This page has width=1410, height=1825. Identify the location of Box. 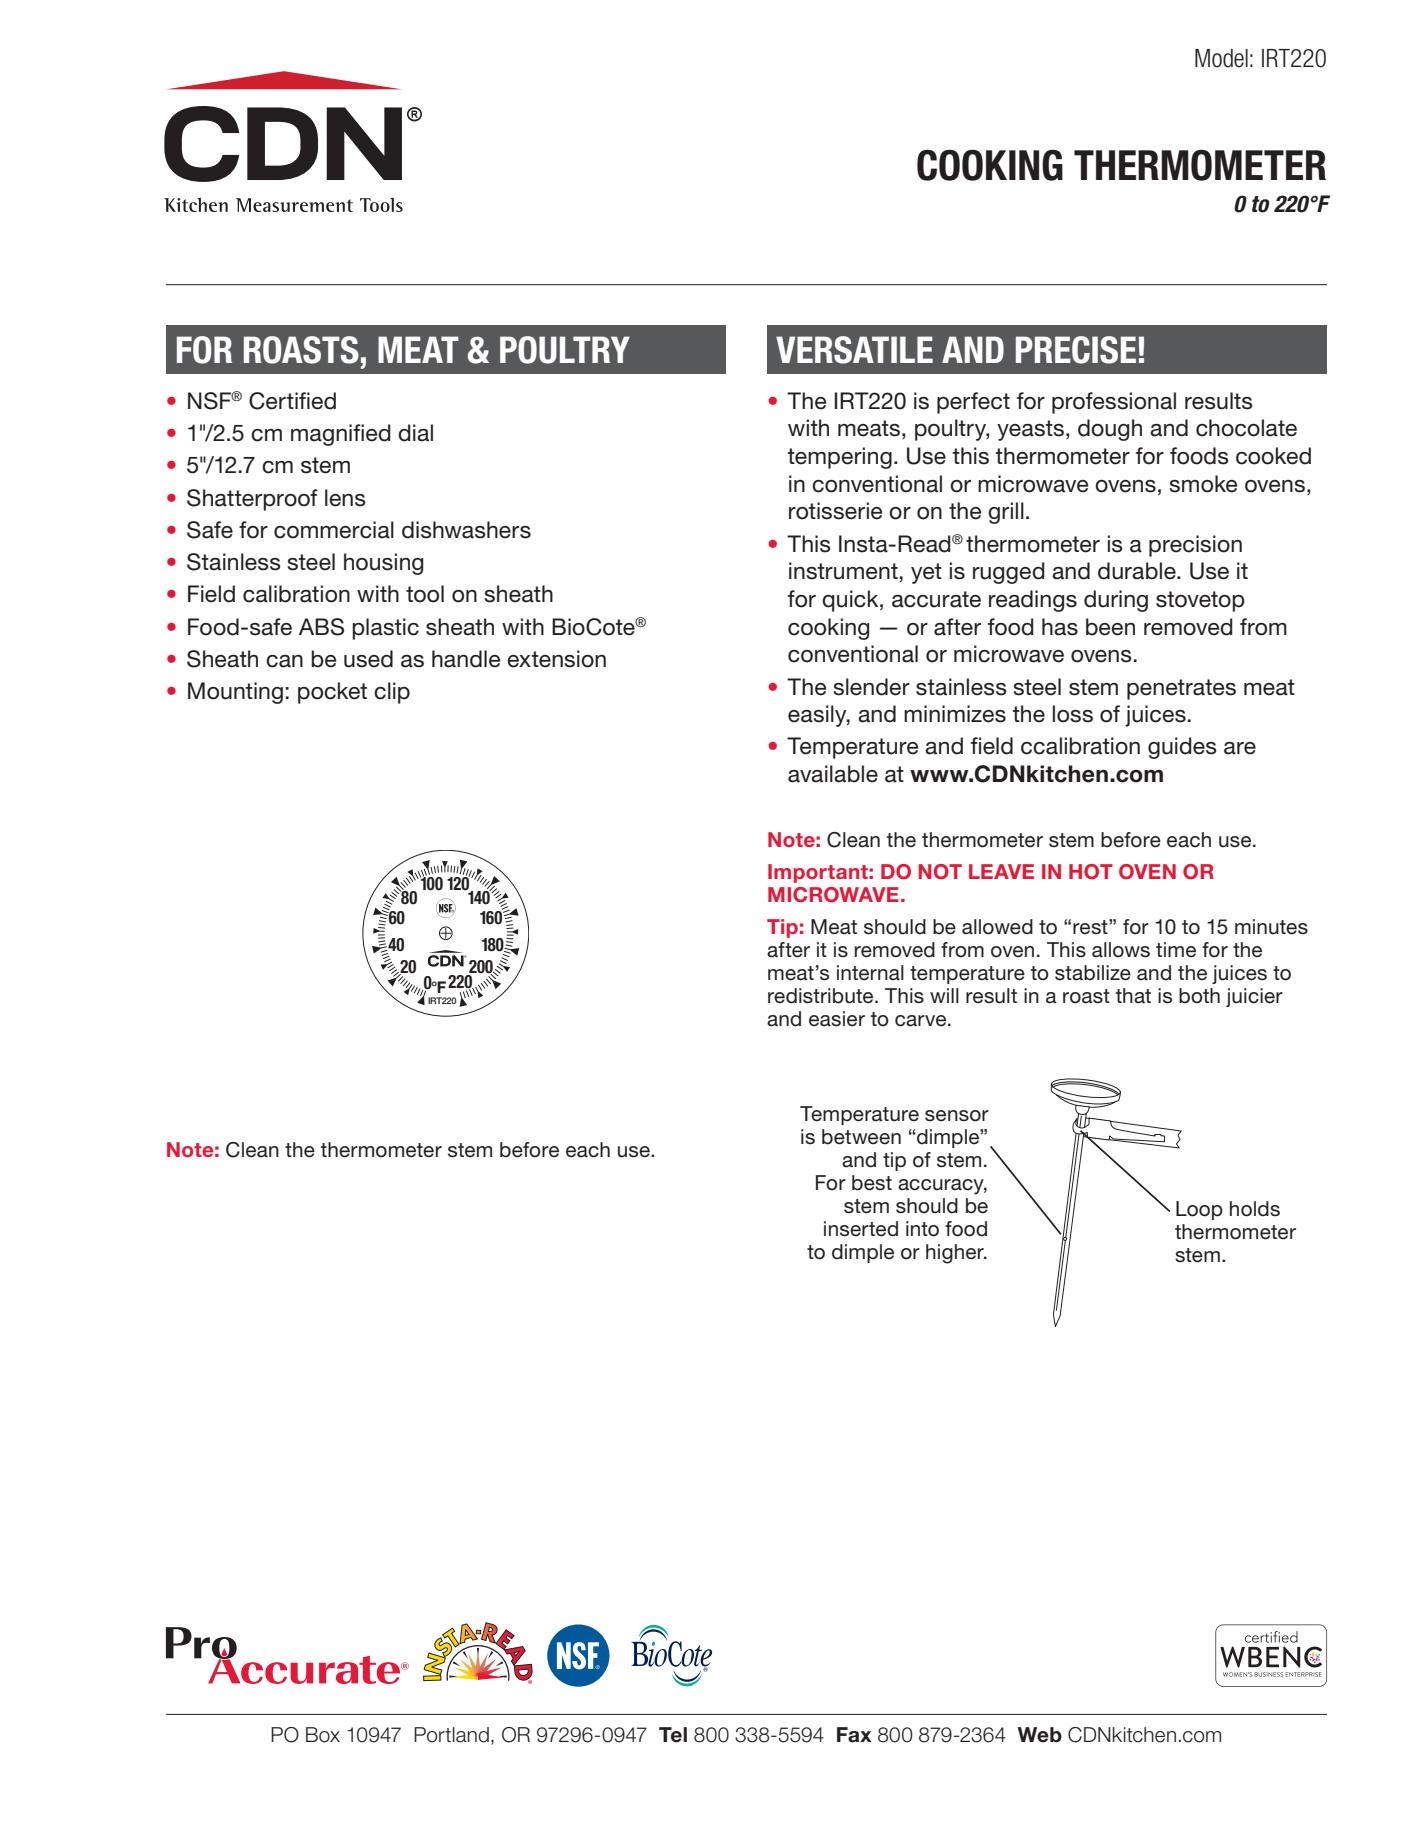
(323, 1735).
